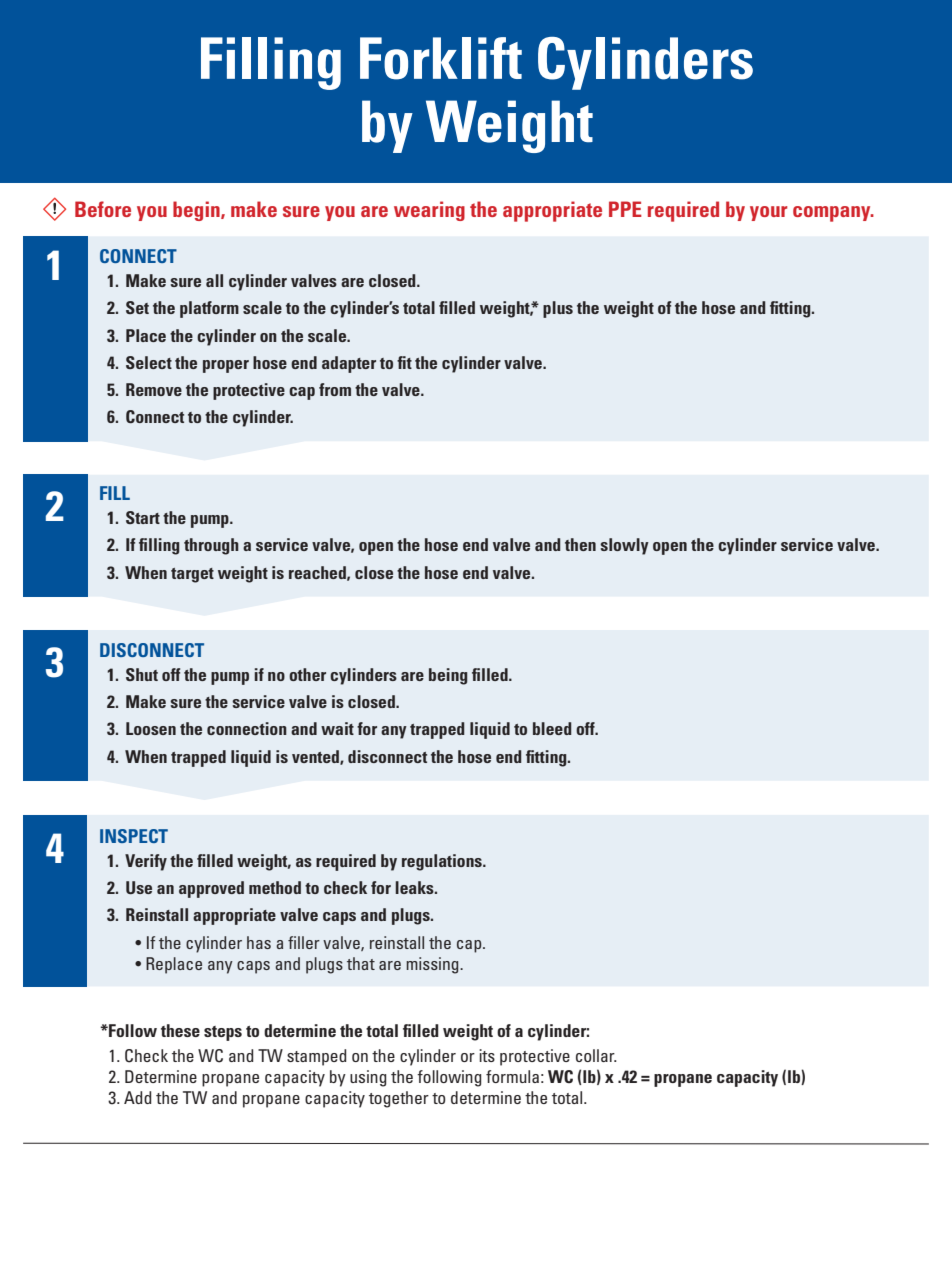  Describe the element at coordinates (197, 211) in the document. I see `begin` at that location.
